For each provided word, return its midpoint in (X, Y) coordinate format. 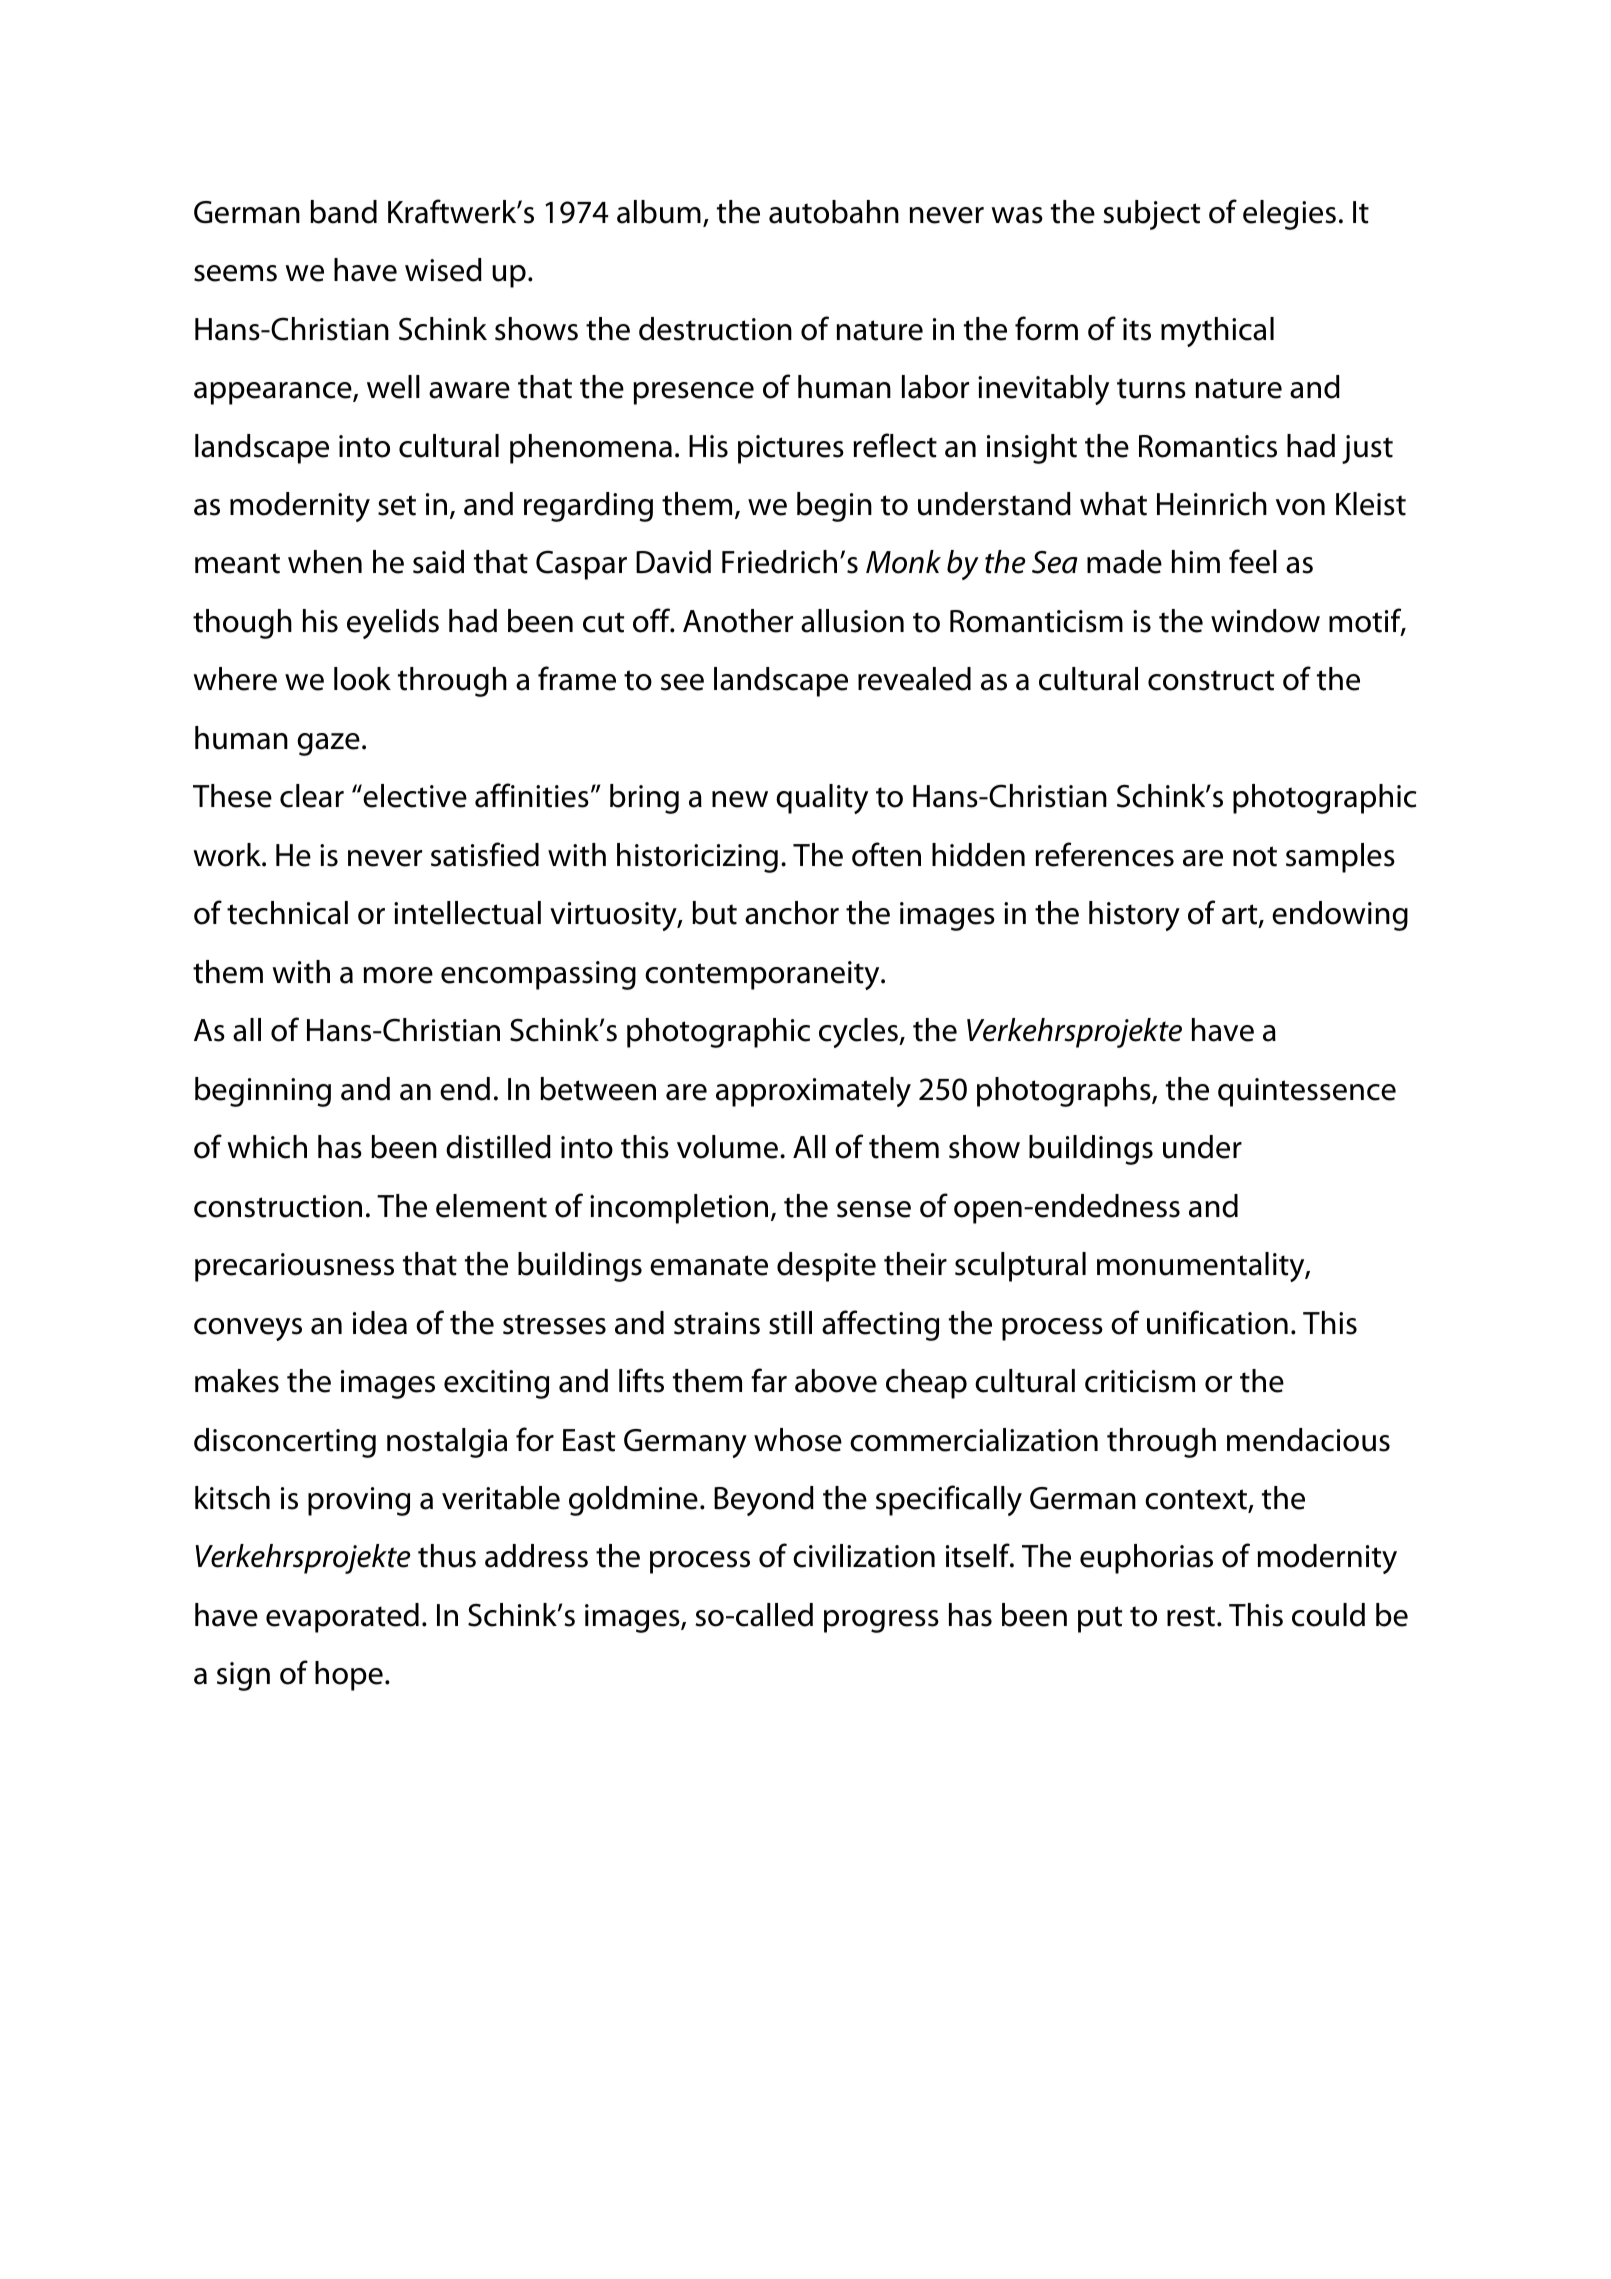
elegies (1289, 215)
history (1134, 916)
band (343, 212)
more (398, 975)
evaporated (342, 1618)
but (714, 913)
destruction (715, 329)
